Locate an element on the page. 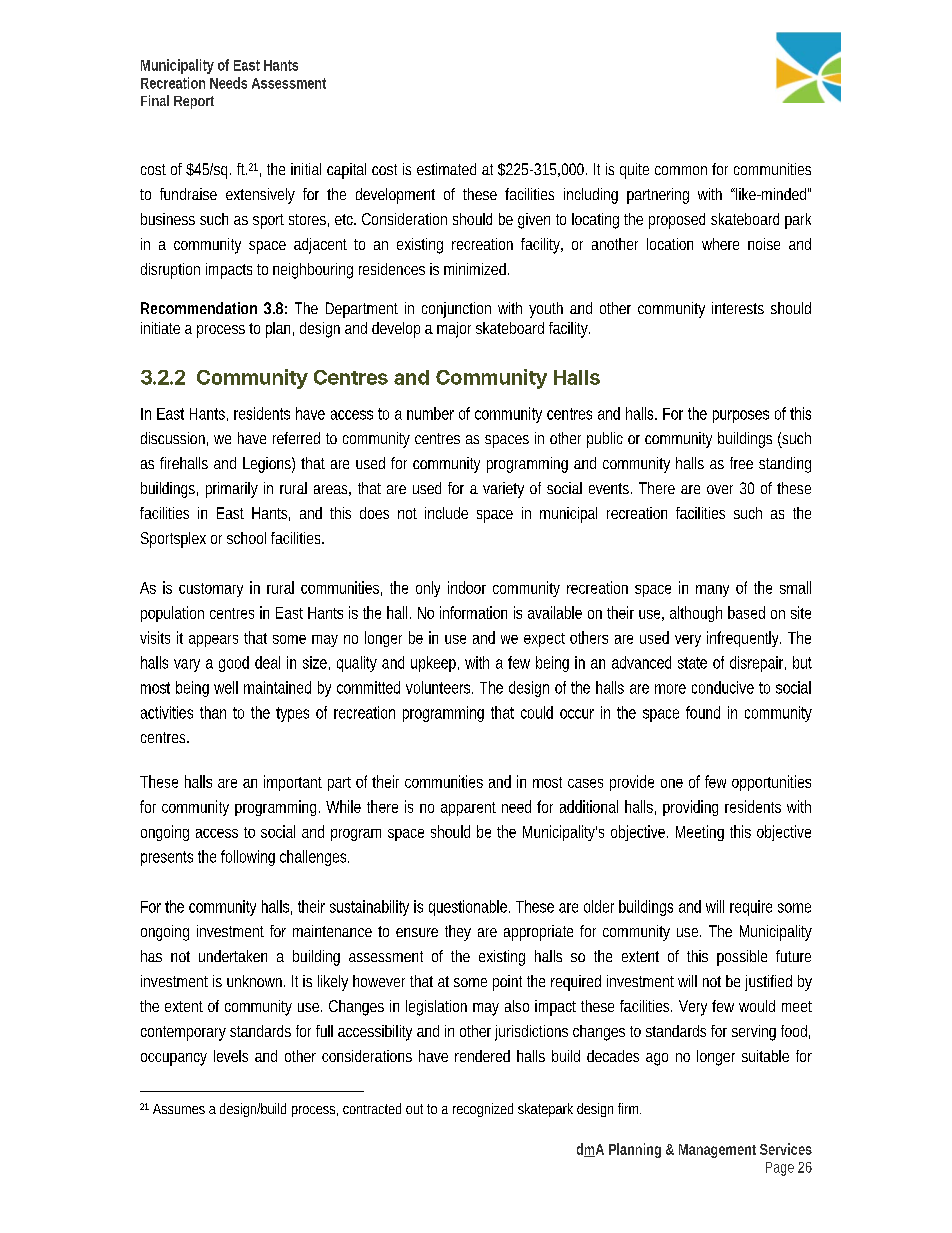 This page has height=1233, width=952. could is located at coordinates (537, 712).
